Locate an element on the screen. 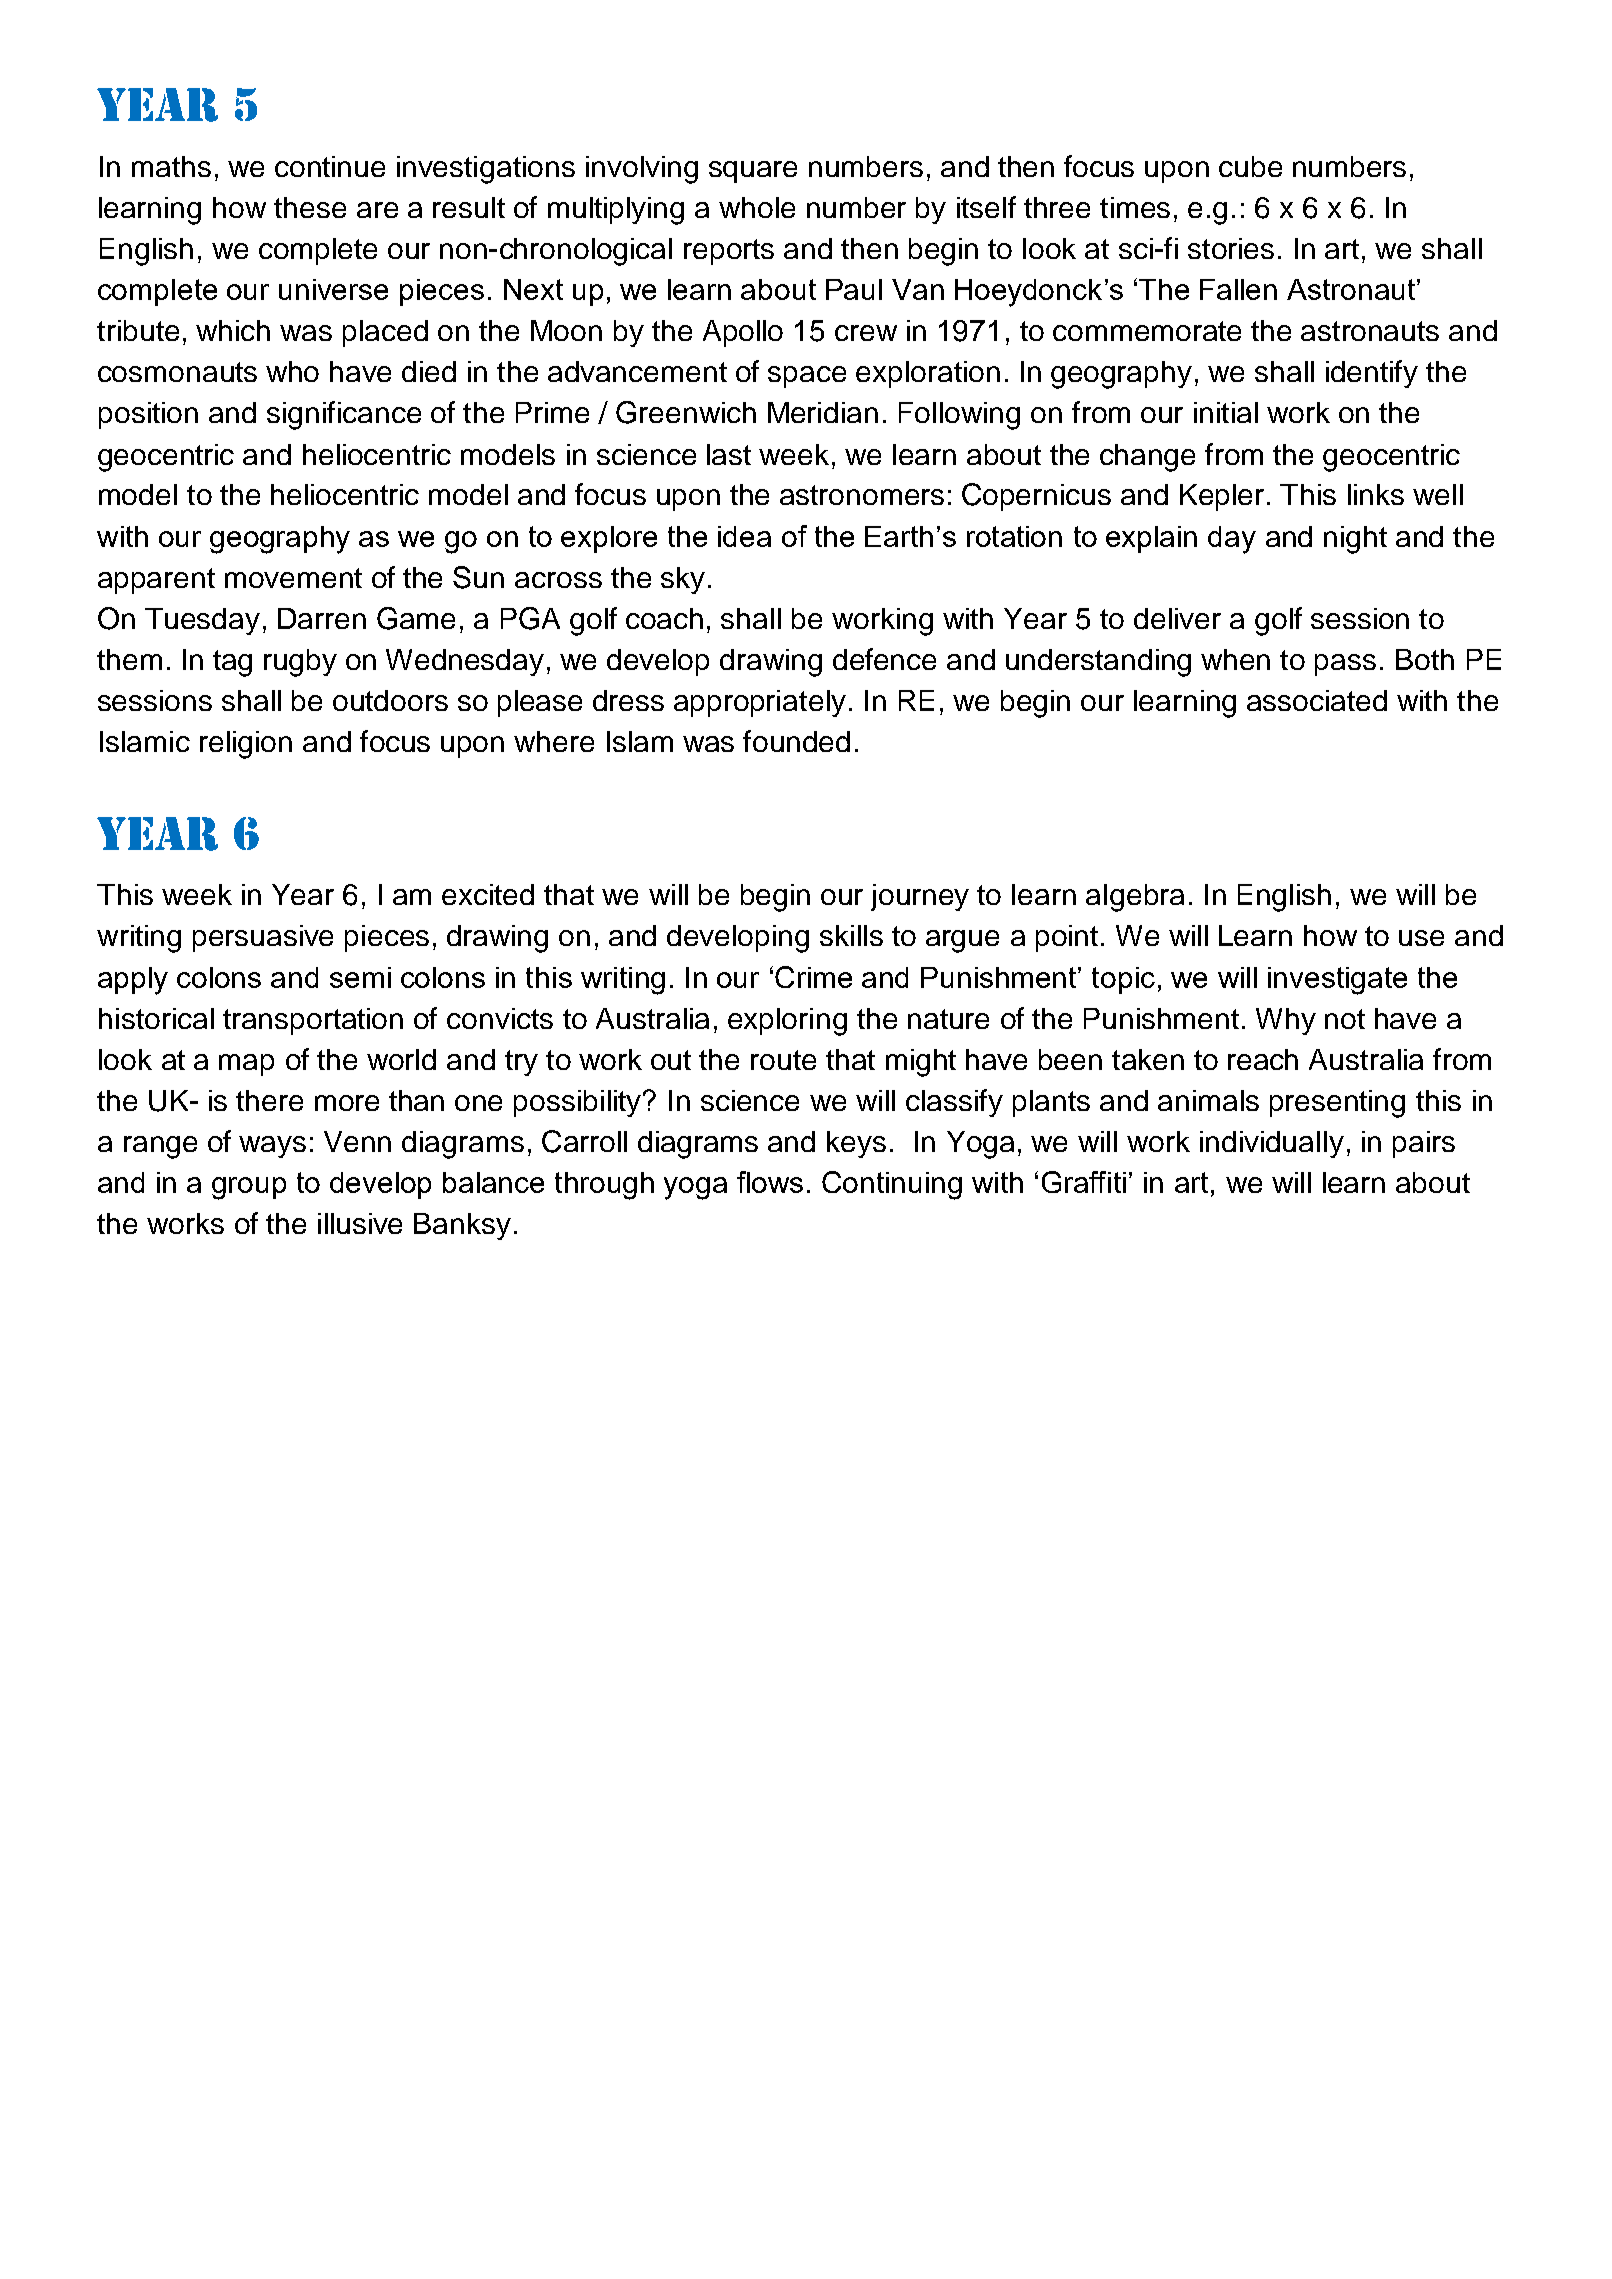 The height and width of the screenshot is (2279, 1612). cube is located at coordinates (1250, 166).
